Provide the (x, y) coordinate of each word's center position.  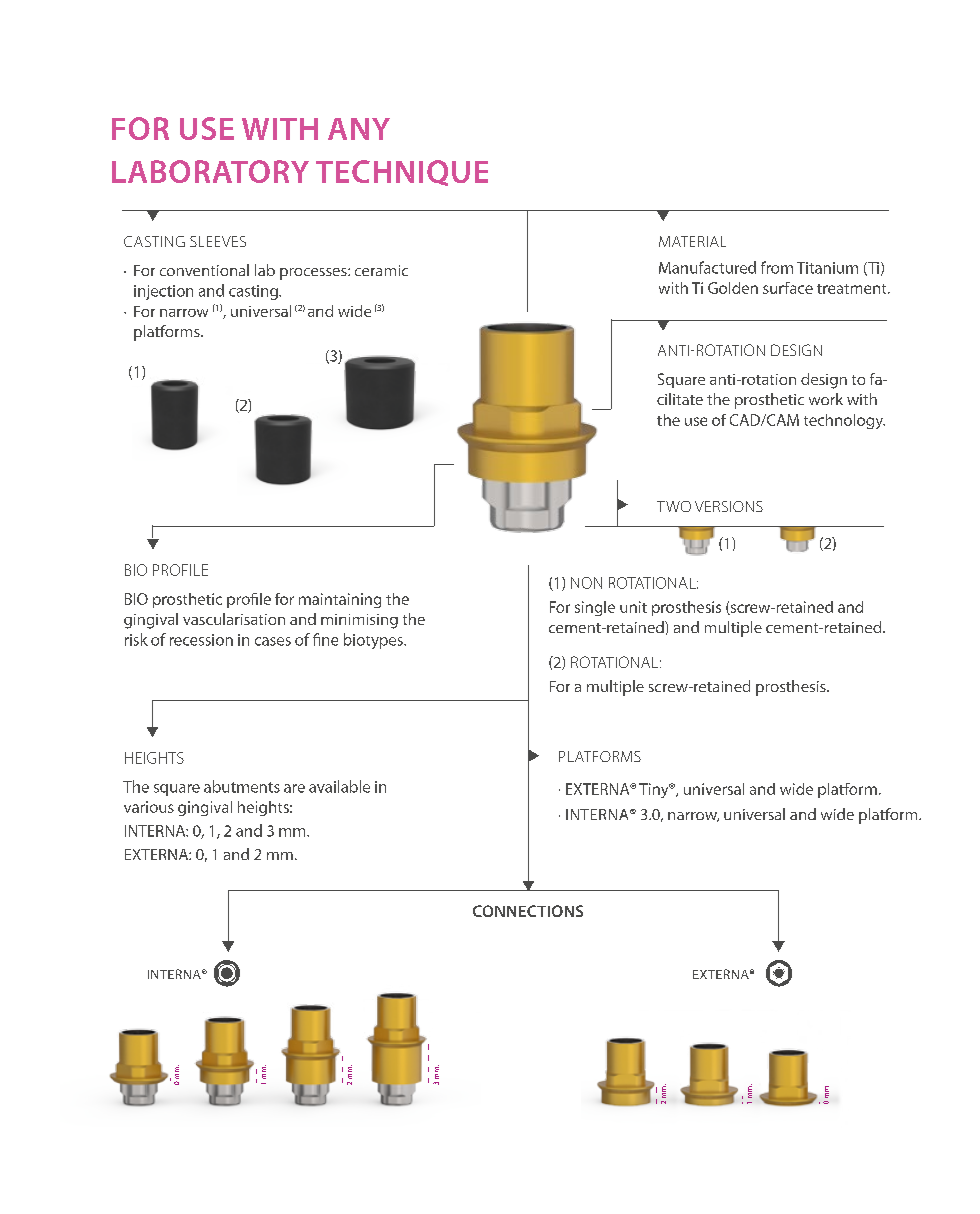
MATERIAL (692, 241)
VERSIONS (729, 506)
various (149, 807)
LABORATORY (210, 171)
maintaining (340, 600)
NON (586, 583)
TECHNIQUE (402, 173)
